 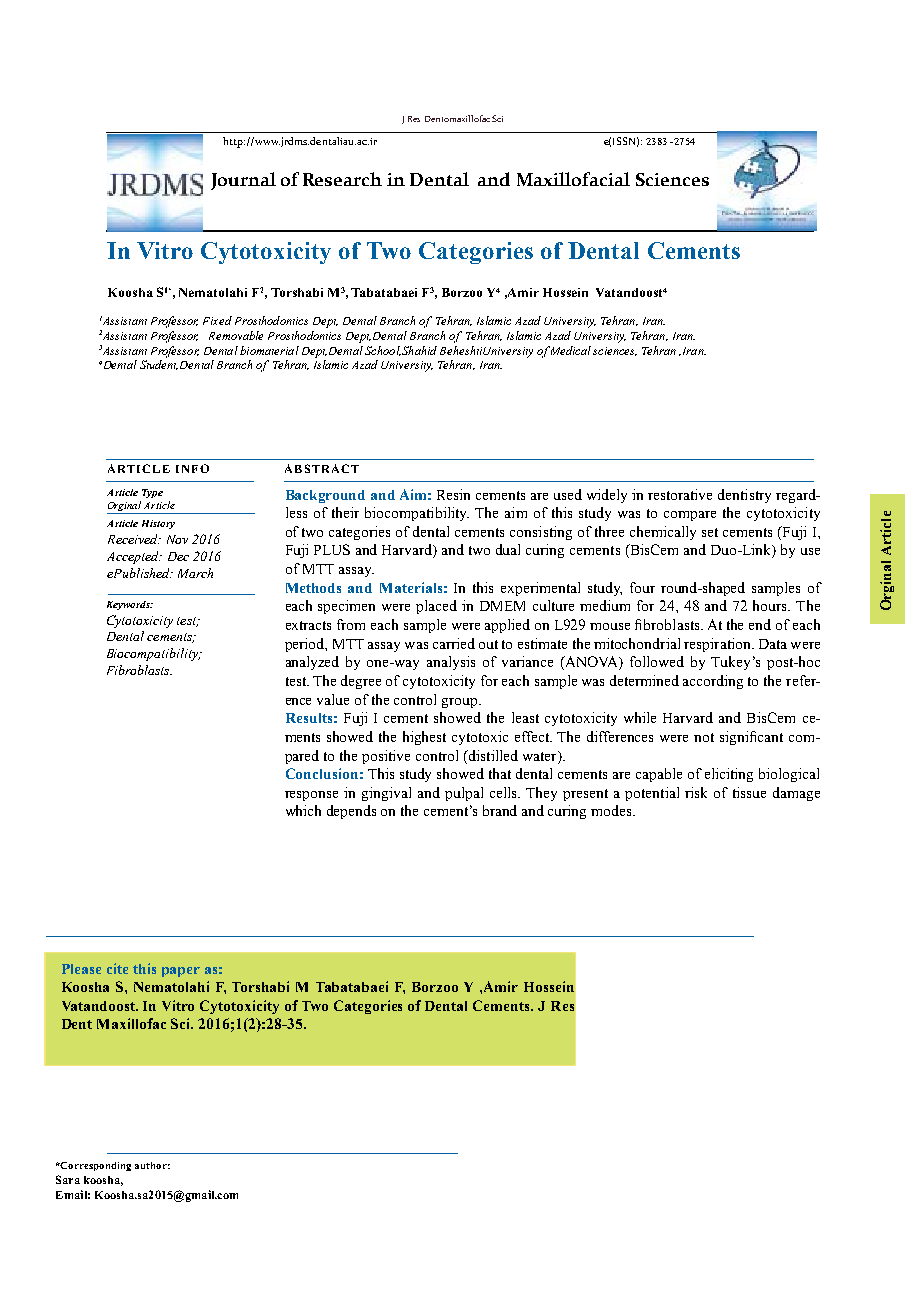 I want to click on Medical, so click(x=570, y=350).
